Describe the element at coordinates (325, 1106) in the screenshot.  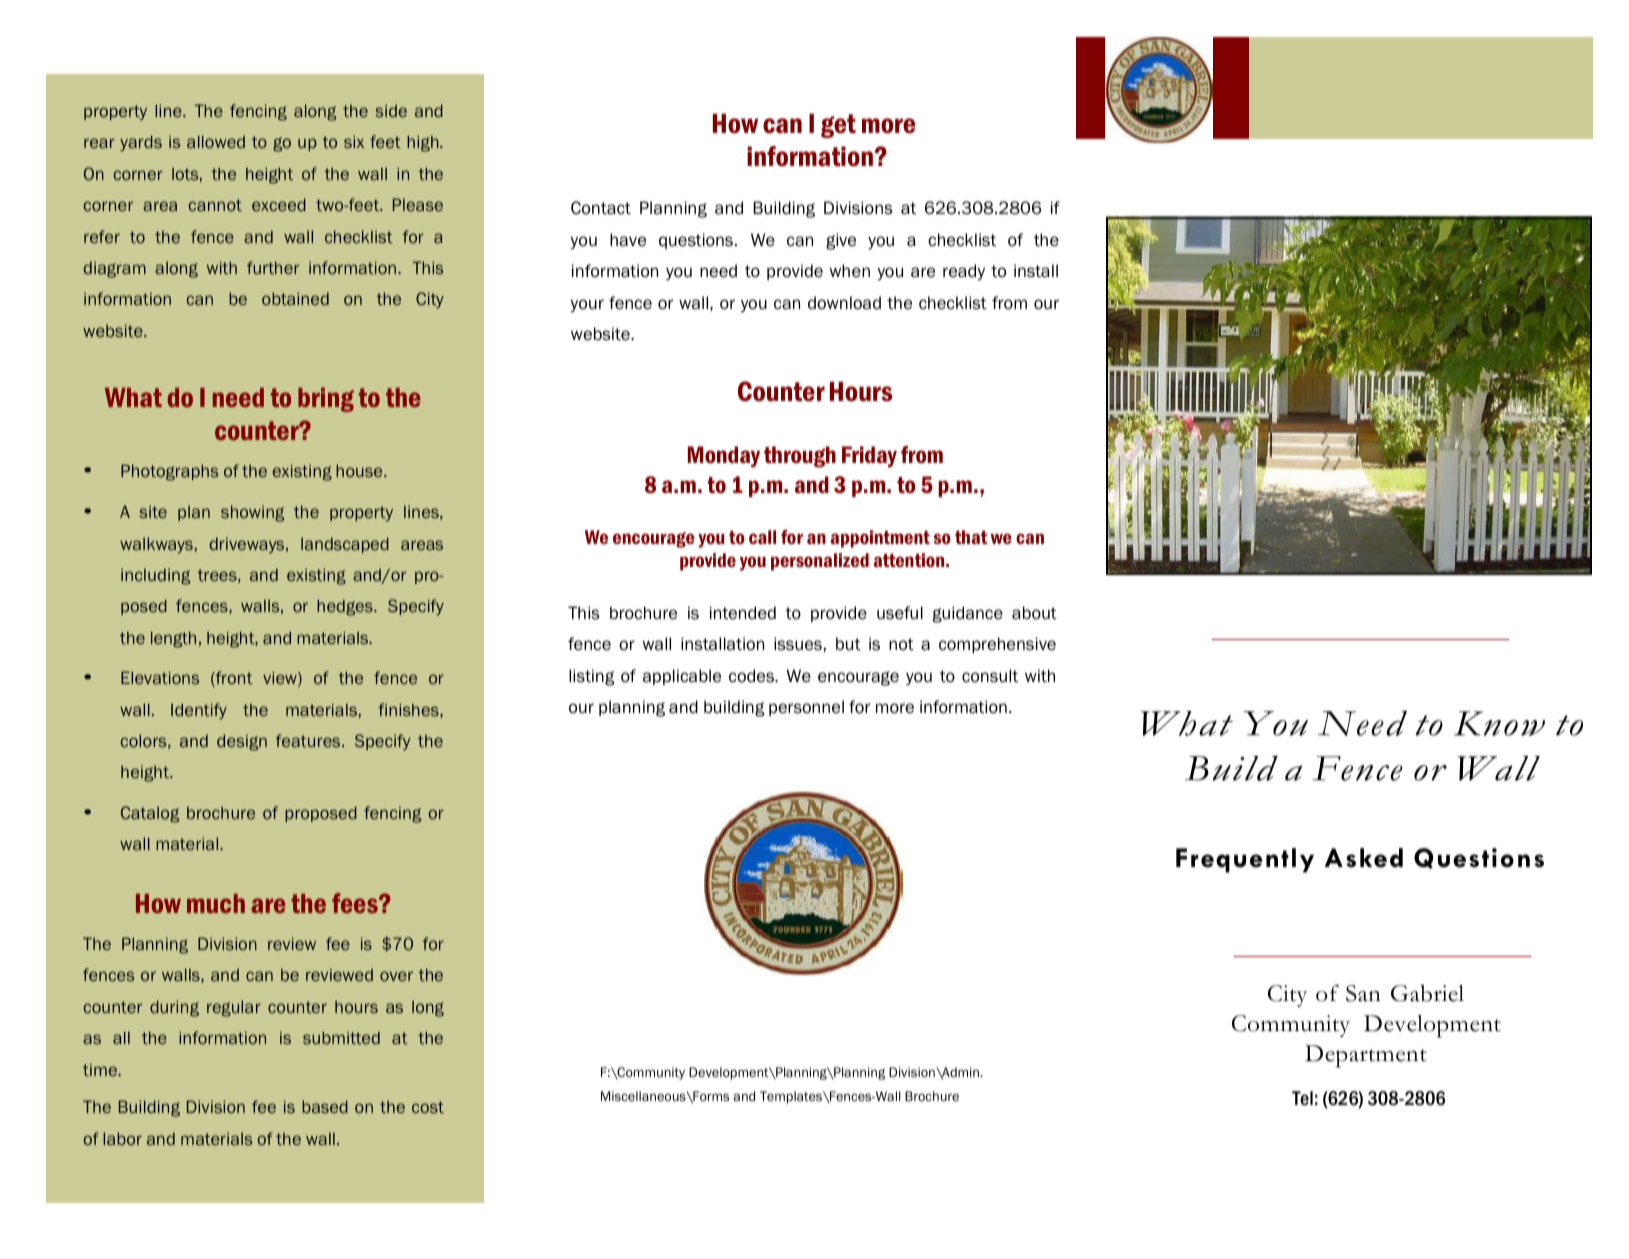
I see `based` at that location.
